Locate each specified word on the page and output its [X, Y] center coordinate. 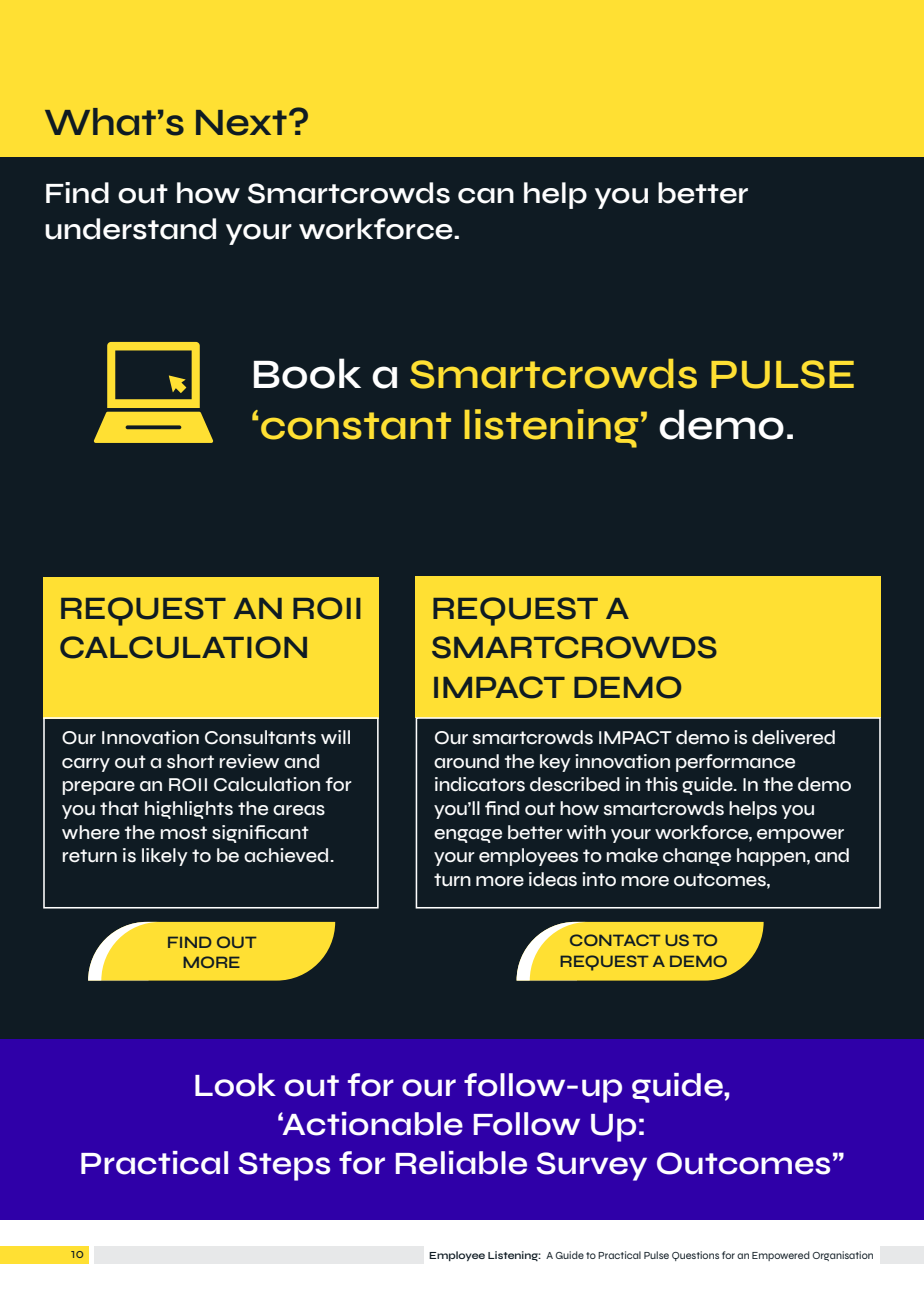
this [661, 784]
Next [241, 123]
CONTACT [615, 940]
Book [307, 373]
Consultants [260, 737]
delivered [793, 737]
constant [356, 426]
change [697, 857]
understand [130, 229]
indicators [480, 784]
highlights [189, 810]
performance [735, 763]
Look [235, 1085]
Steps [284, 1166]
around [466, 761]
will [335, 737]
